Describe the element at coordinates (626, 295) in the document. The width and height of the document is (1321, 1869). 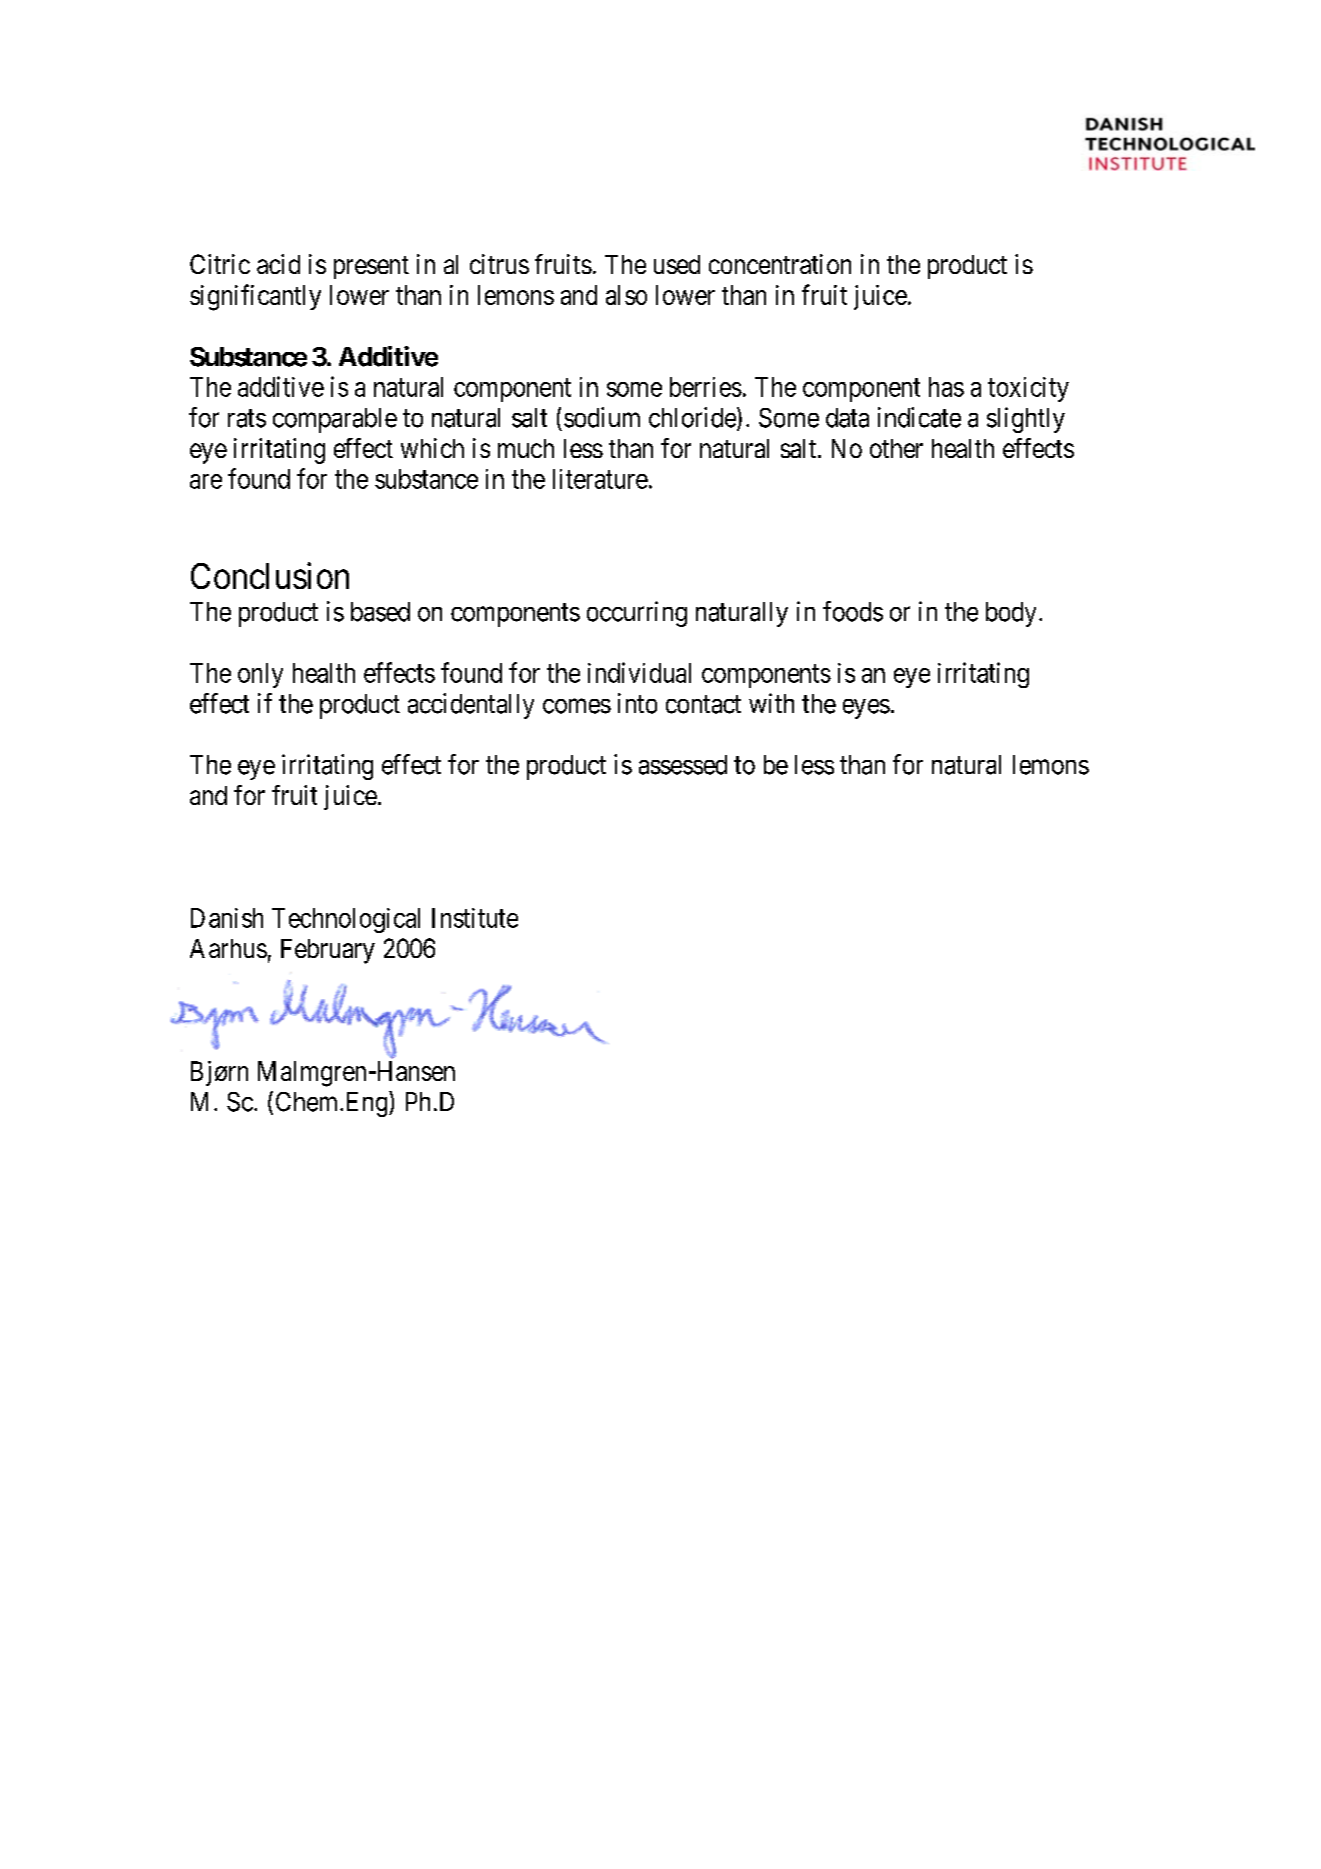
I see `also` at that location.
